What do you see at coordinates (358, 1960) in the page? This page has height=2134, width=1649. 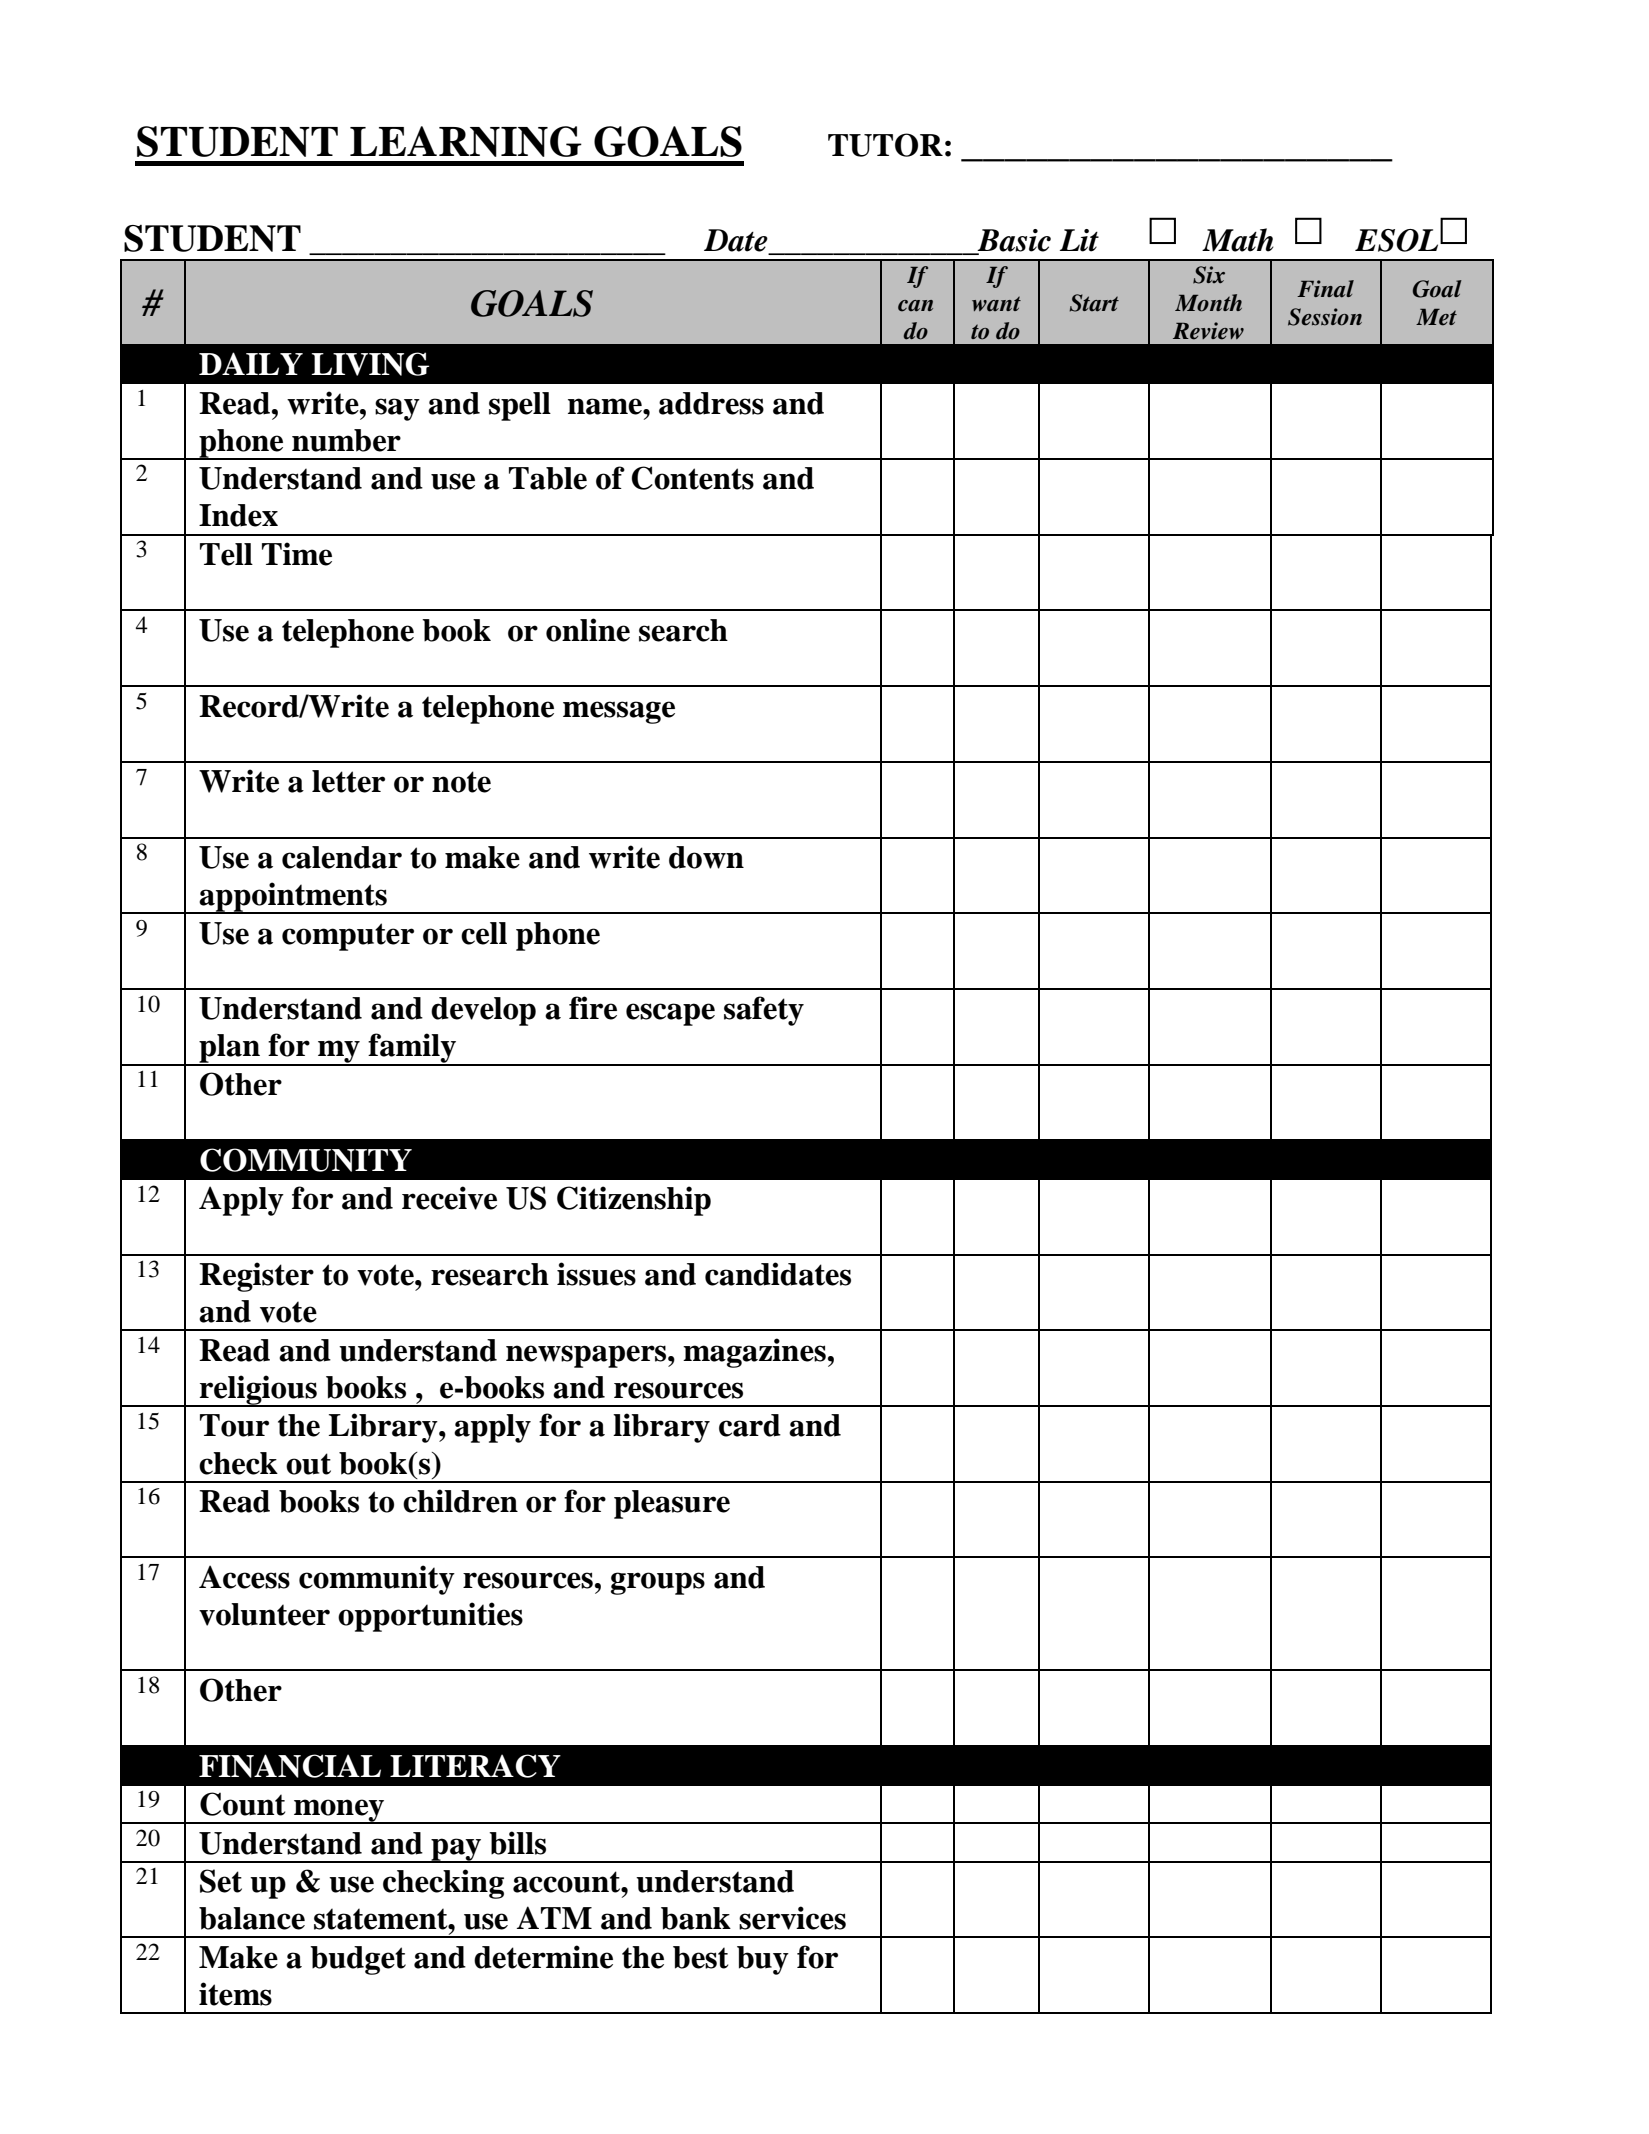 I see `budget` at bounding box center [358, 1960].
